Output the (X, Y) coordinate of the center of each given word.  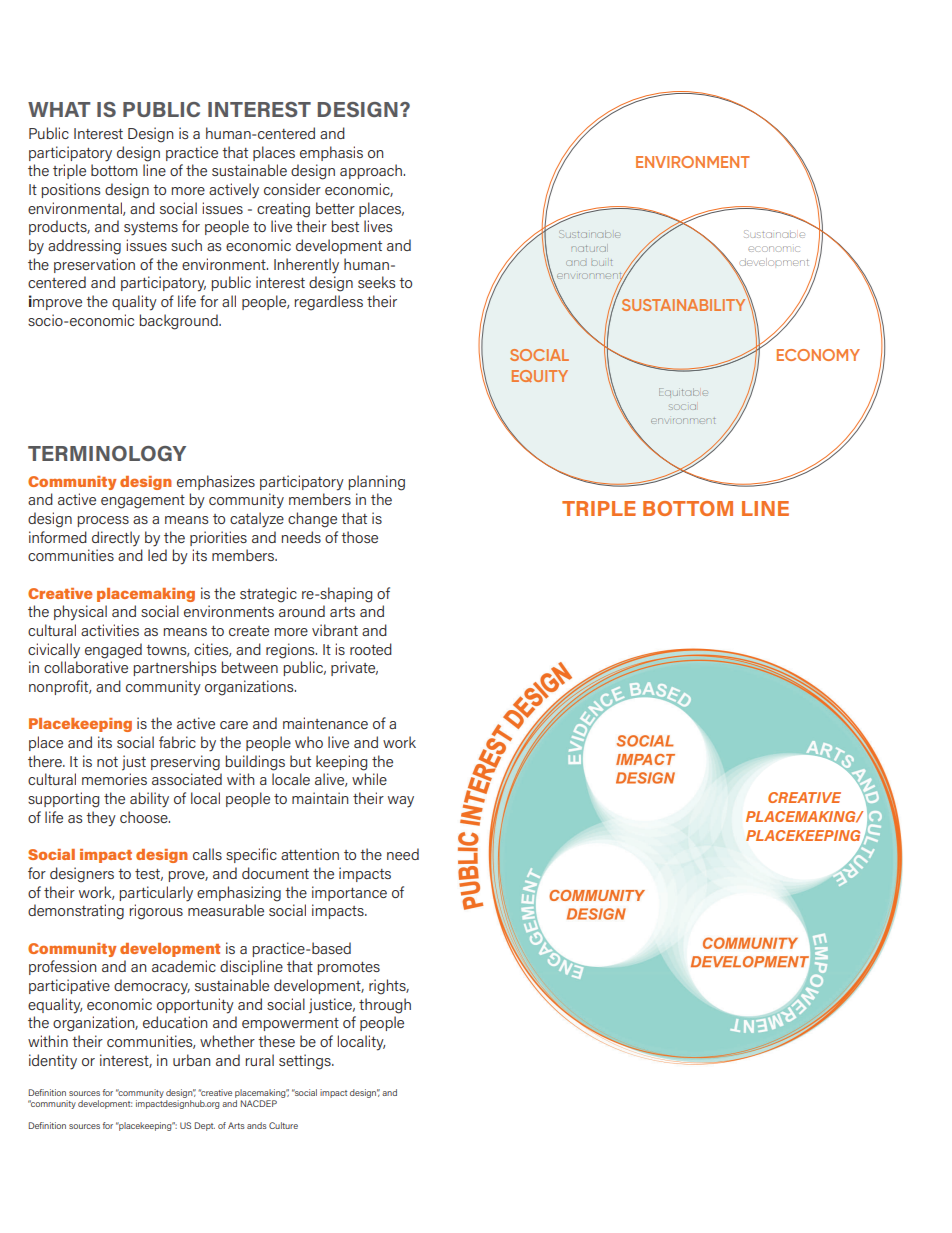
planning (377, 483)
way (401, 802)
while (369, 779)
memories (114, 779)
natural (589, 248)
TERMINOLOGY (107, 453)
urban (191, 1060)
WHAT (59, 109)
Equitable (683, 392)
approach (371, 171)
